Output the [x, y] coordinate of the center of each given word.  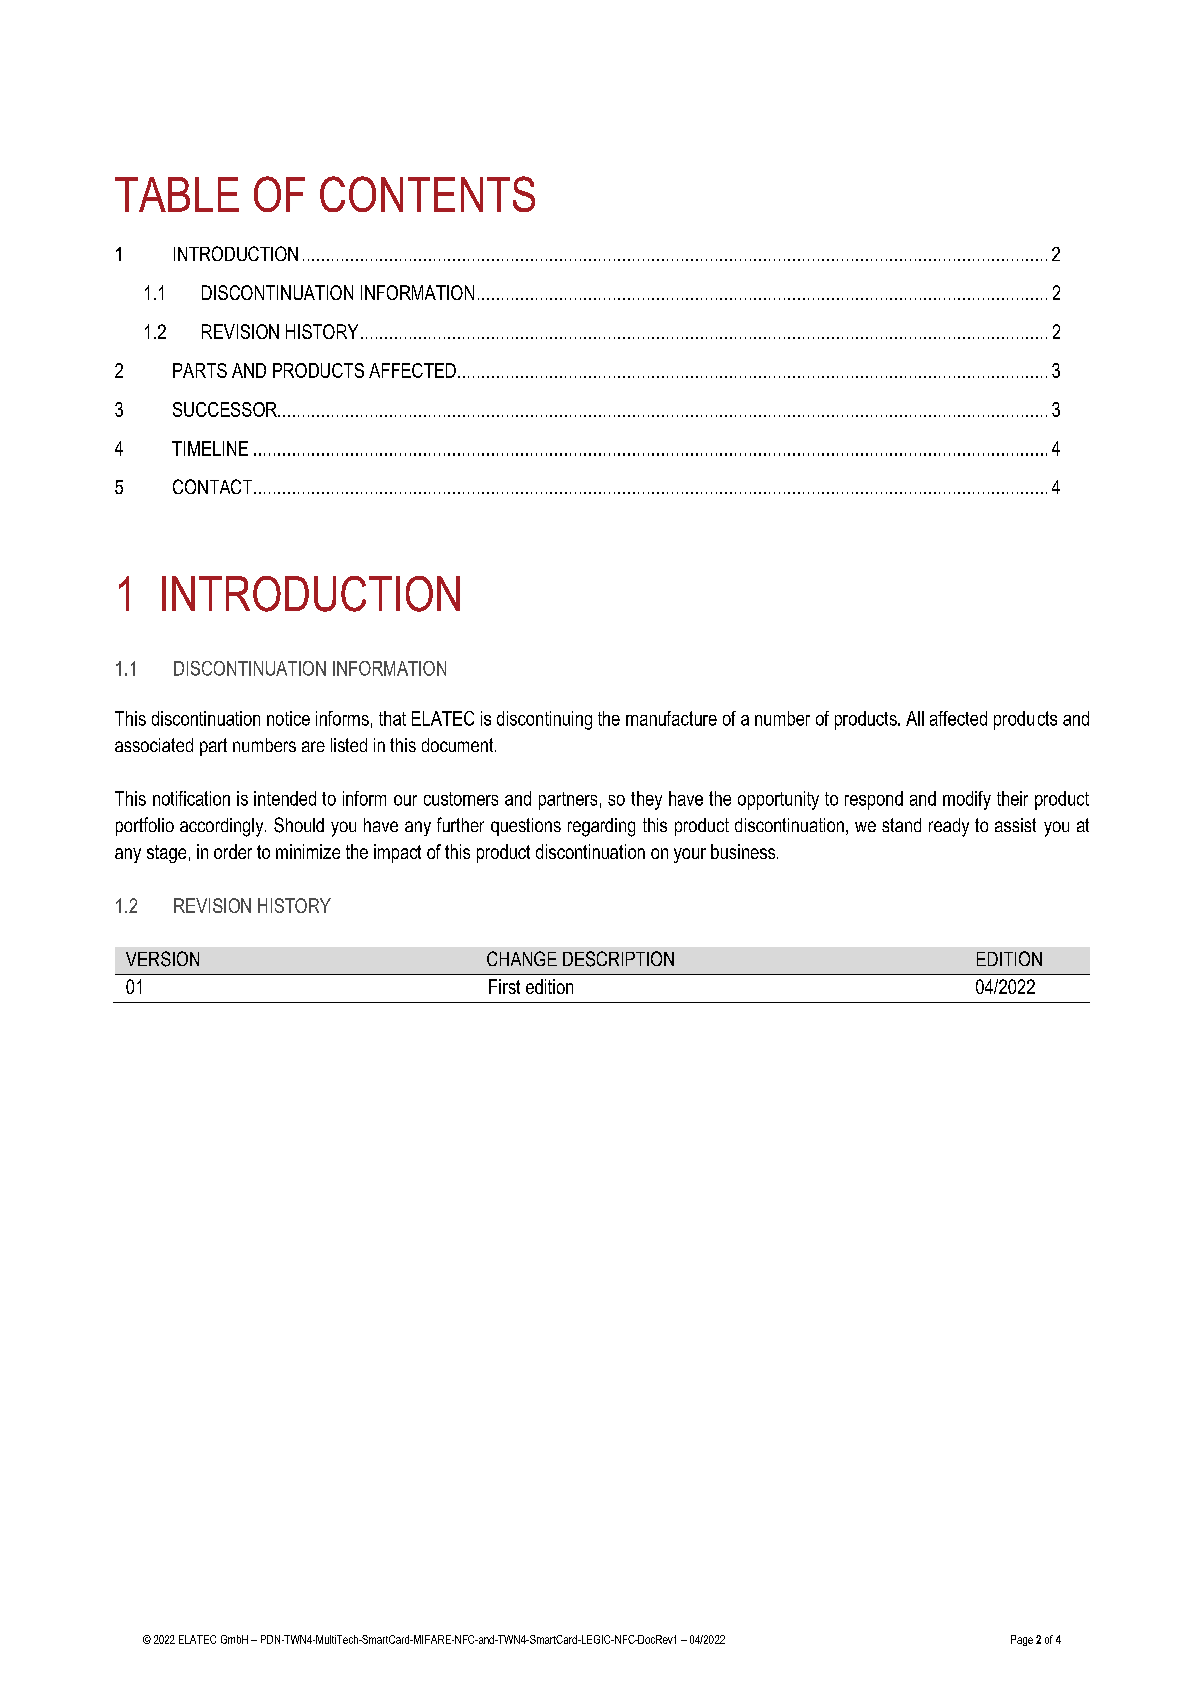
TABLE [177, 194]
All [915, 718]
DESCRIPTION [618, 959]
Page [1022, 1640]
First [504, 986]
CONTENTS [427, 194]
